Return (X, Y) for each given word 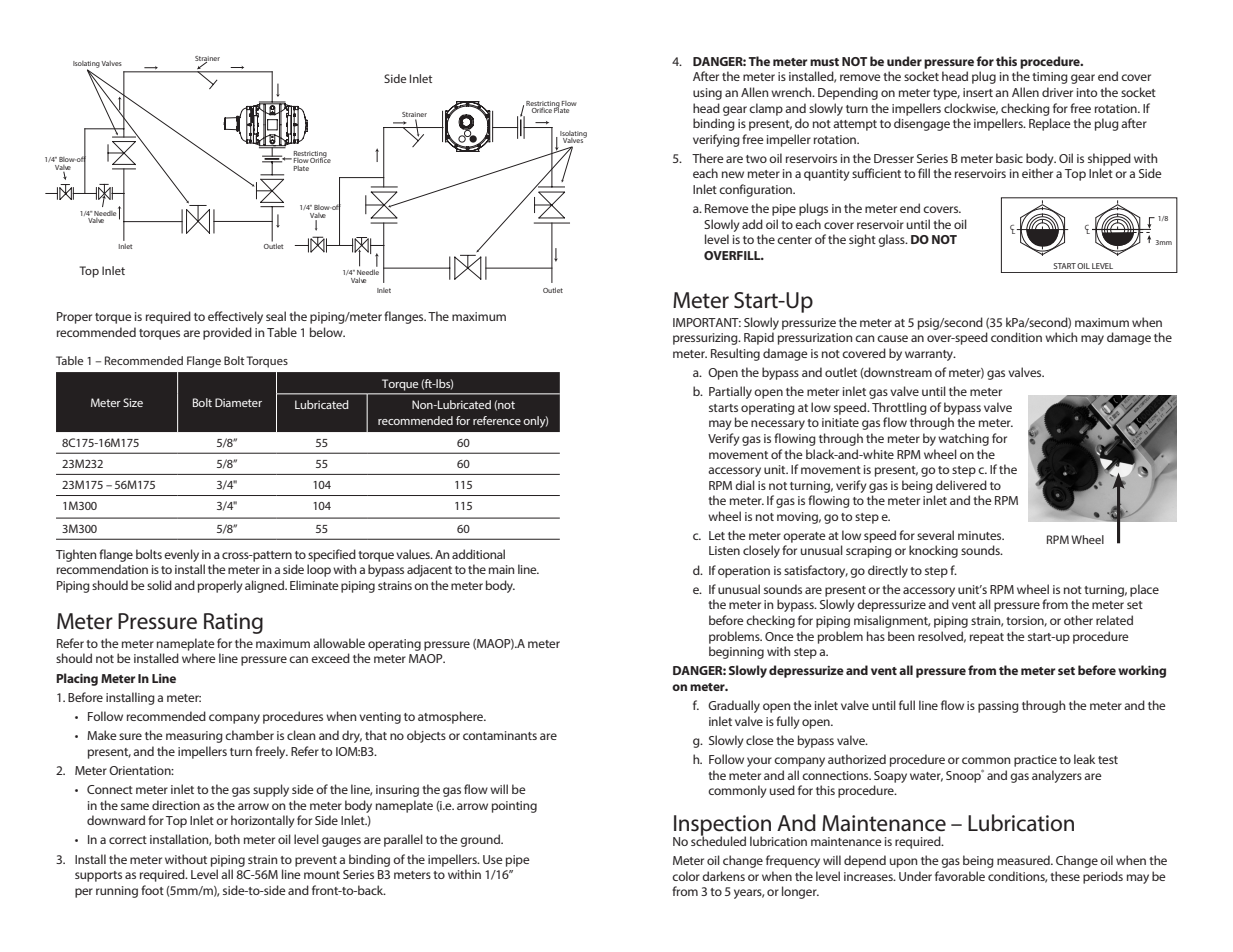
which (1061, 337)
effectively (235, 317)
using (707, 94)
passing (998, 707)
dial (745, 485)
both (227, 839)
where (199, 658)
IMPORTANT (707, 322)
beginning (736, 652)
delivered (961, 485)
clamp (766, 109)
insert (978, 92)
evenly (181, 555)
